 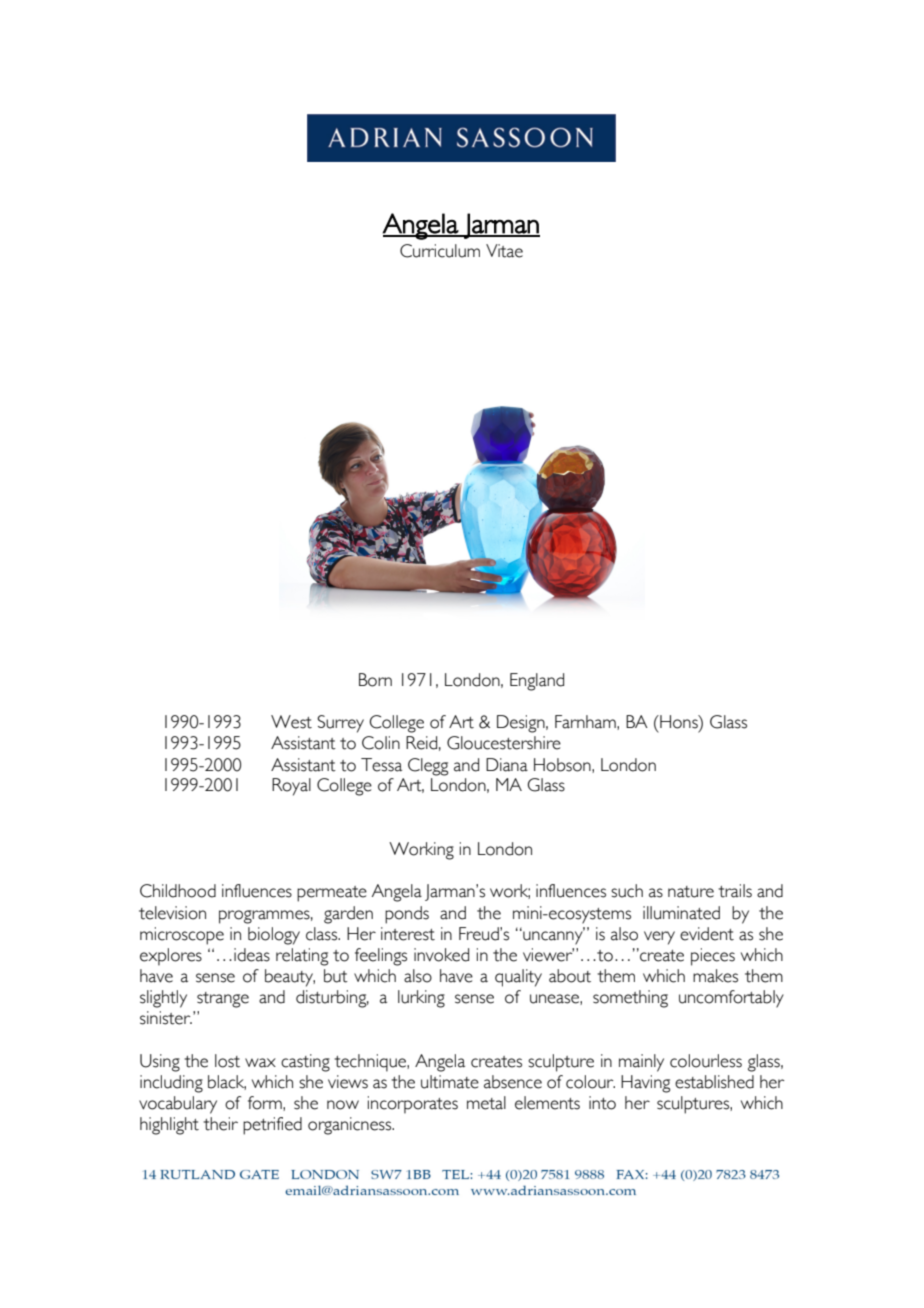 What do you see at coordinates (340, 724) in the screenshot?
I see `Surrey` at bounding box center [340, 724].
